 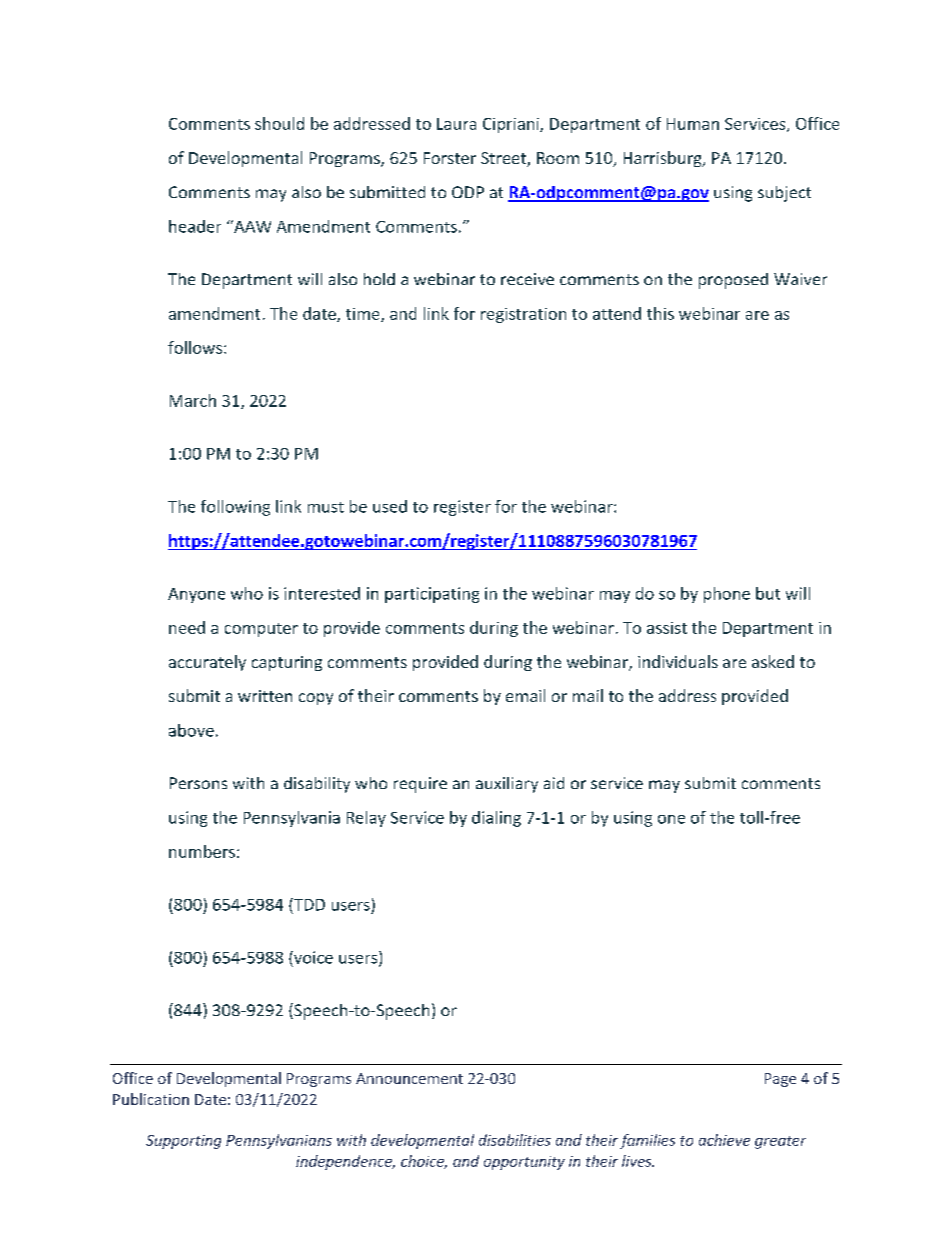 What do you see at coordinates (183, 1142) in the document?
I see `Supporting` at bounding box center [183, 1142].
